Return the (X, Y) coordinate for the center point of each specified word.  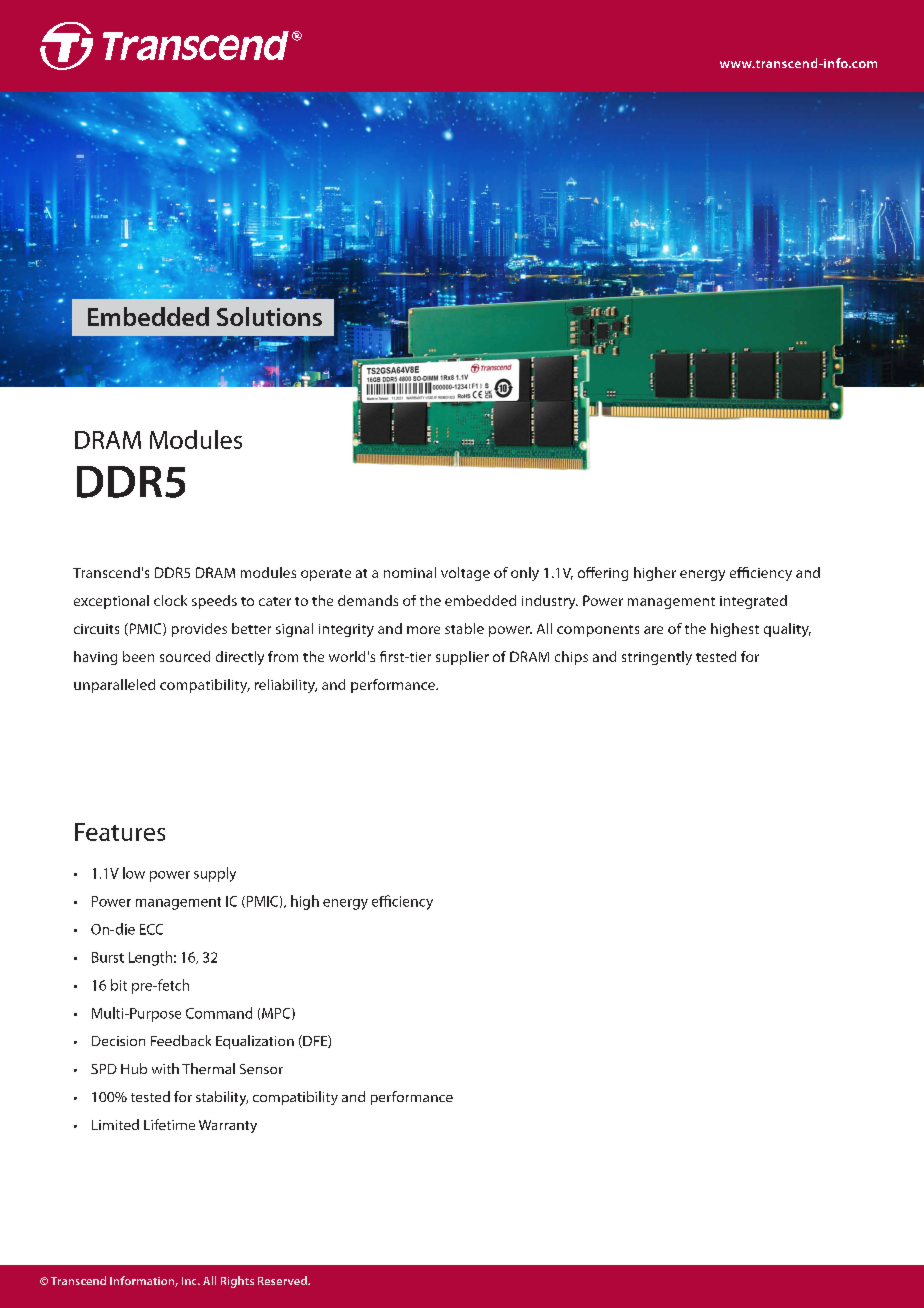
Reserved (283, 1280)
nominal (410, 572)
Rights (237, 1282)
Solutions (269, 316)
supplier (462, 658)
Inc (190, 1281)
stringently (657, 658)
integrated (753, 602)
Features (120, 832)
